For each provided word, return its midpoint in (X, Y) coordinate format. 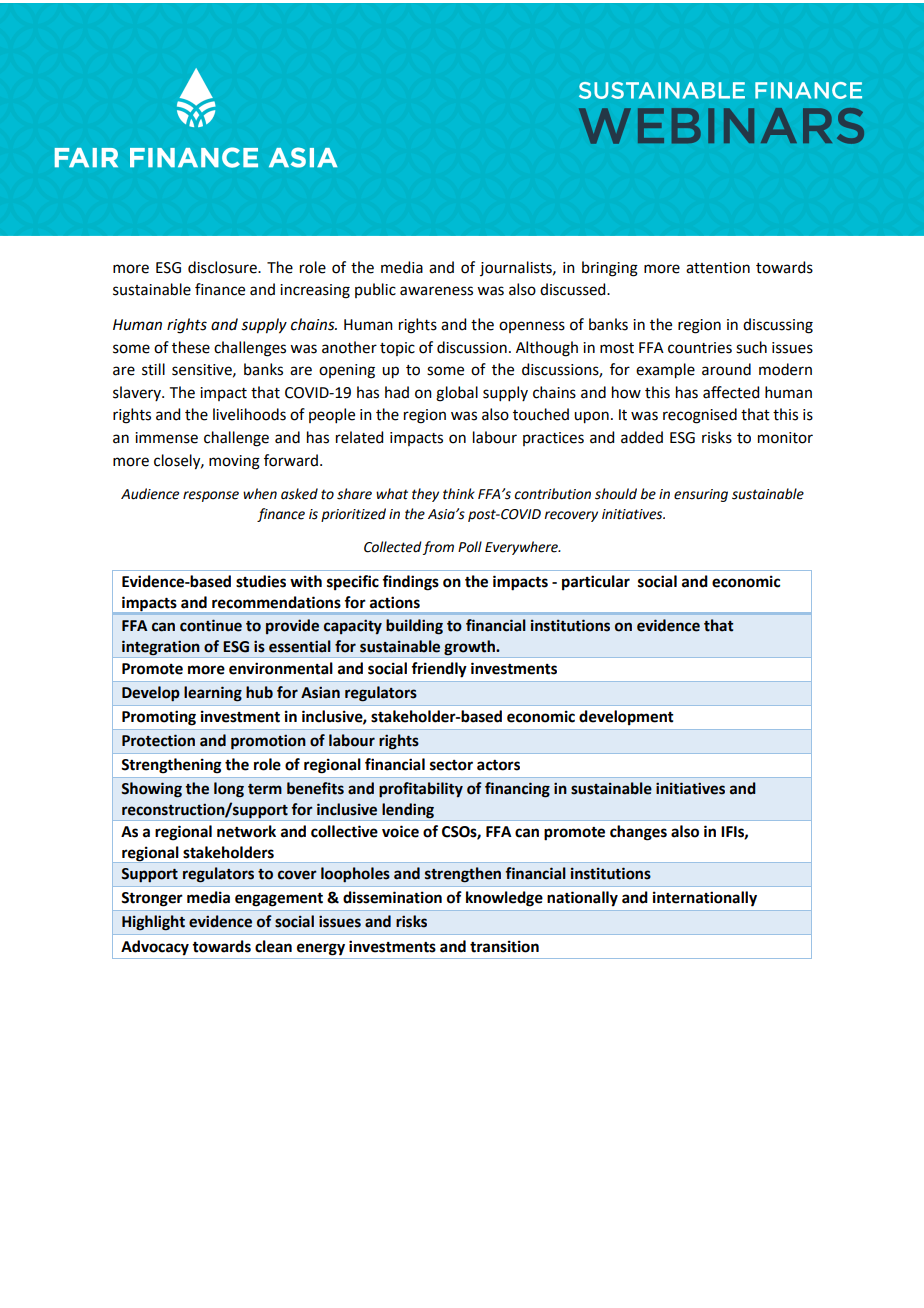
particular (596, 583)
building (414, 627)
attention (718, 268)
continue (211, 625)
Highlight (153, 923)
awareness (436, 291)
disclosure (223, 267)
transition (504, 946)
